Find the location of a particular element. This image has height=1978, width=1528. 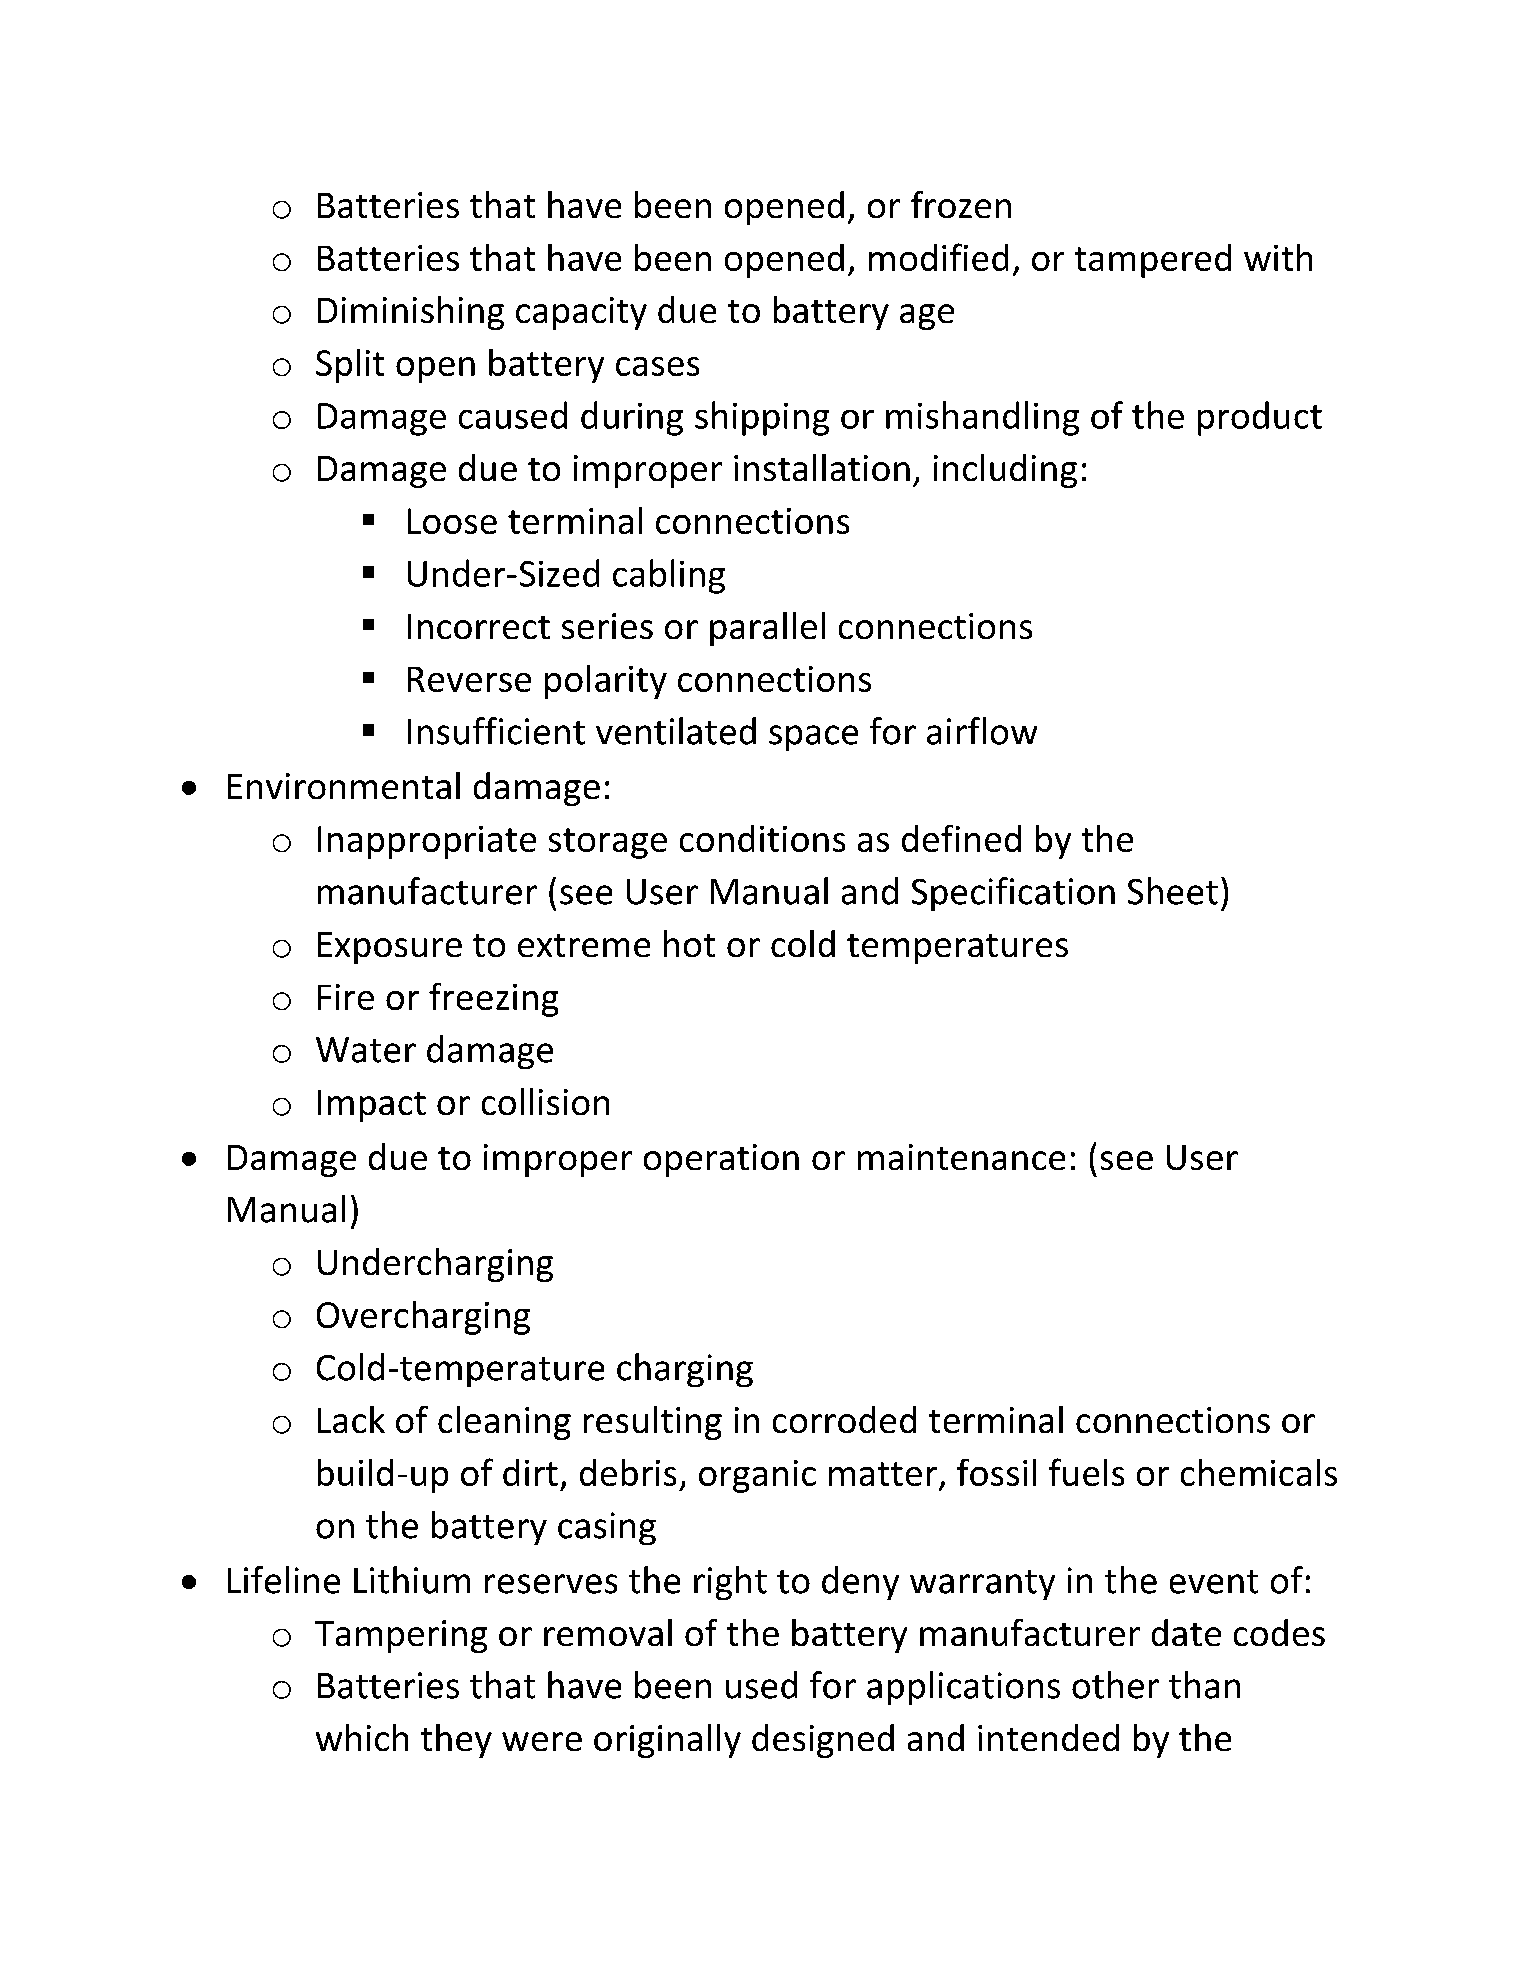

installation is located at coordinates (822, 467).
